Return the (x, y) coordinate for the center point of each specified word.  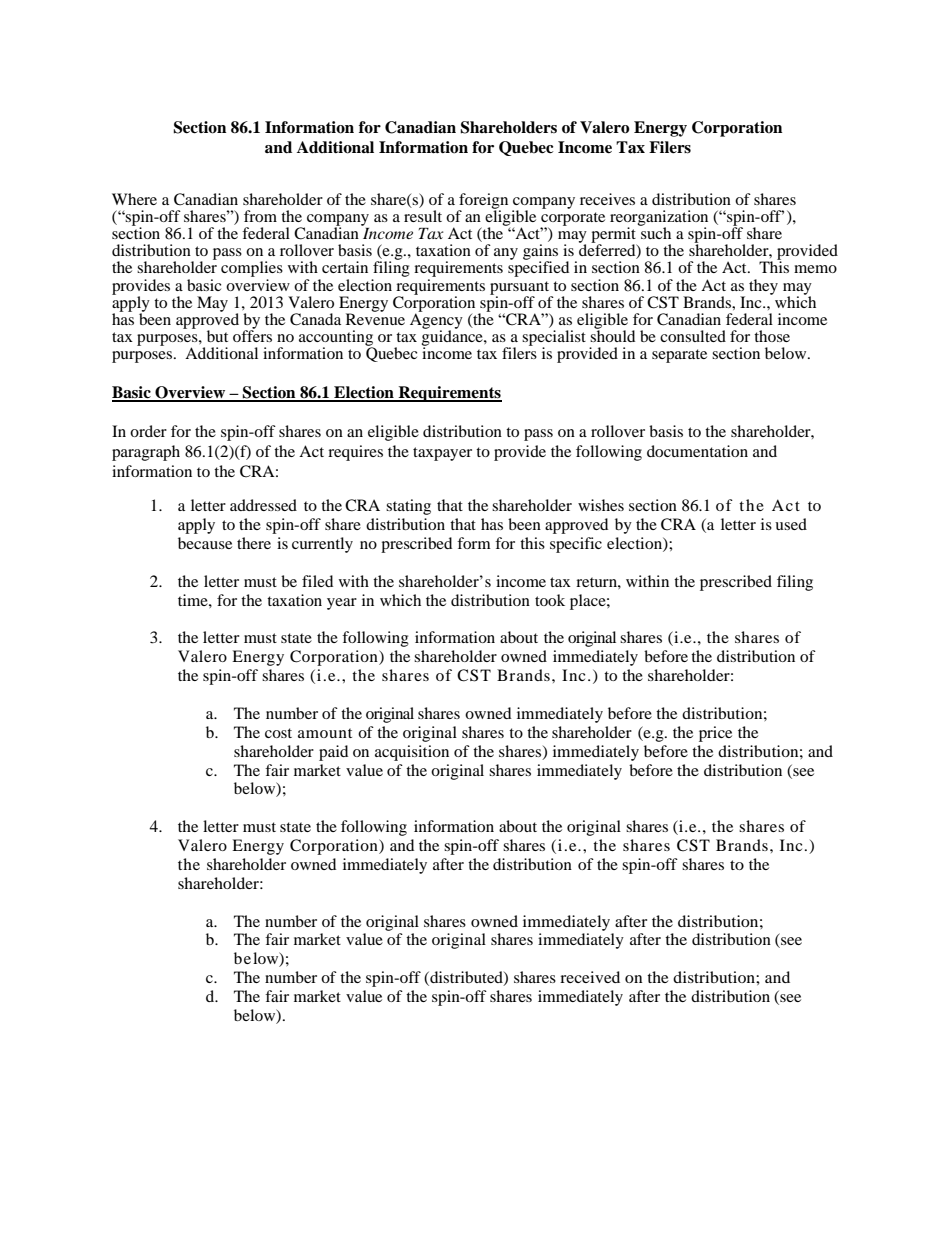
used (791, 524)
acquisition (412, 753)
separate (679, 356)
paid (333, 753)
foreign (483, 202)
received (590, 977)
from (260, 216)
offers (252, 335)
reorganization (659, 219)
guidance (453, 338)
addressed (263, 505)
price (715, 734)
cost (278, 733)
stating (408, 507)
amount (325, 733)
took (550, 600)
